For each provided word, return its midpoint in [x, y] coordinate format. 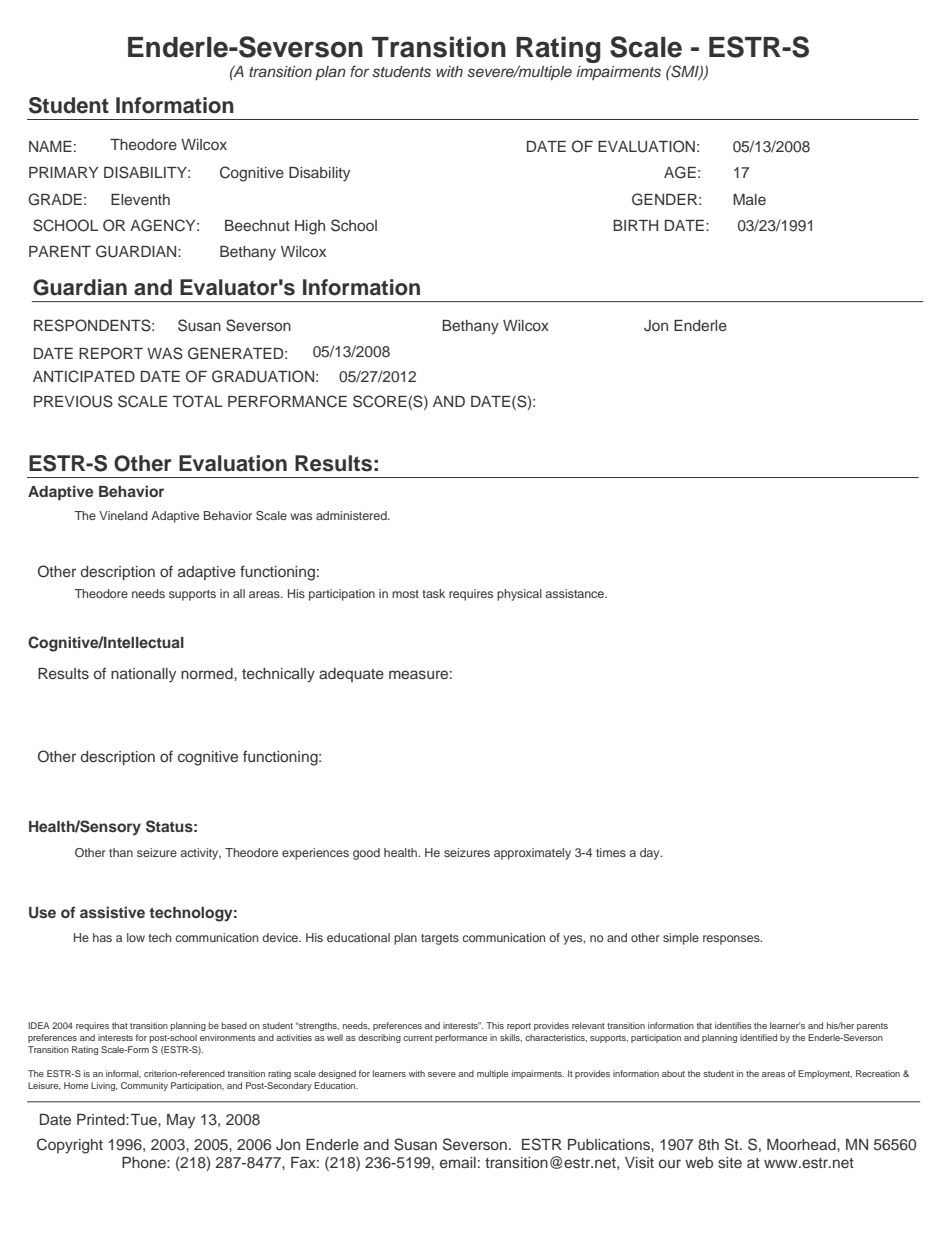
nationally [143, 675]
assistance [575, 593]
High [310, 227]
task [433, 593]
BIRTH [635, 225]
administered [352, 515]
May [181, 1121]
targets [440, 939]
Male [749, 199]
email [458, 1162]
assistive [112, 912]
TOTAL [198, 401]
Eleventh [140, 199]
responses [732, 940]
